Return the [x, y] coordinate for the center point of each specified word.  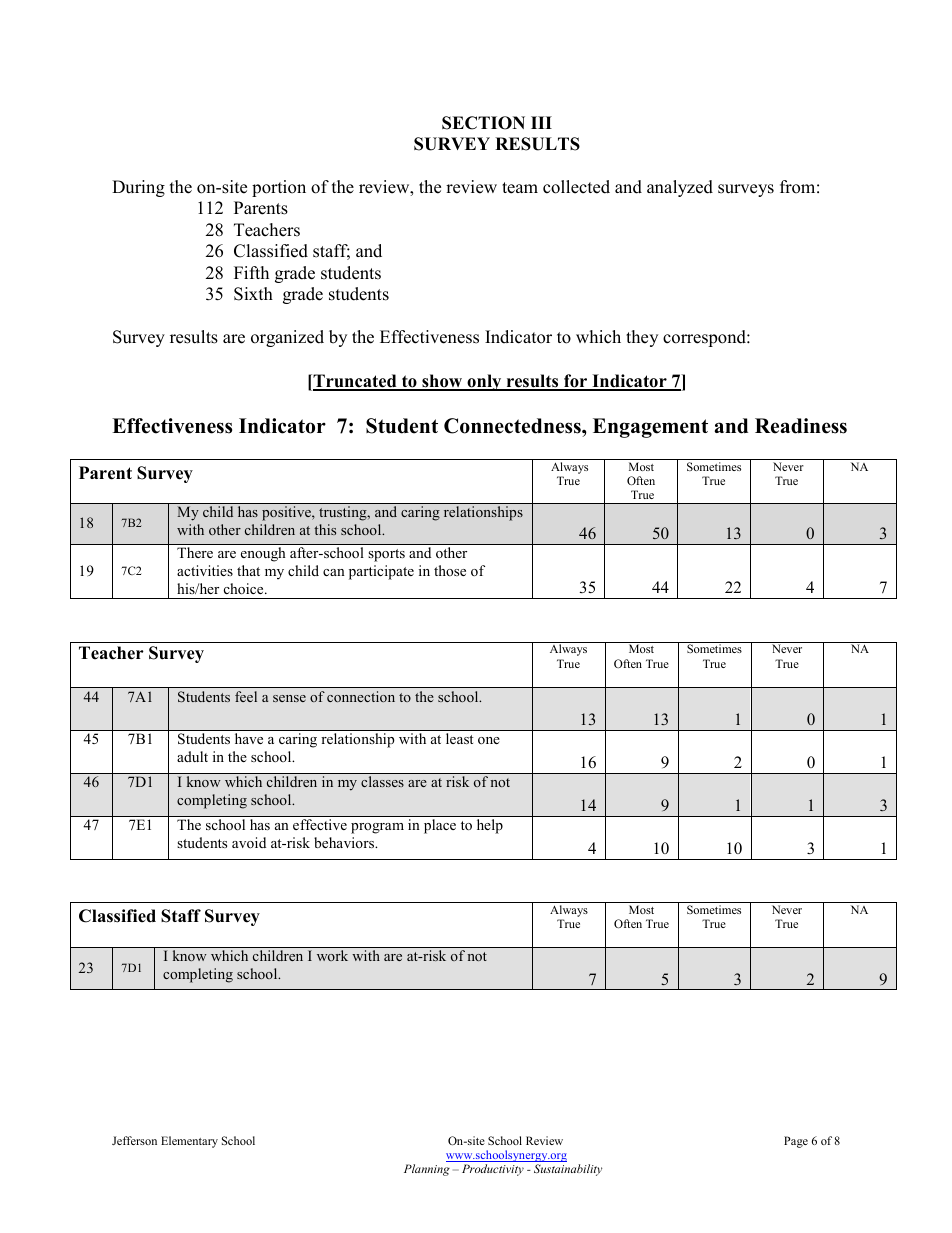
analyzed [680, 188]
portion [279, 188]
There [195, 552]
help [490, 826]
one [489, 740]
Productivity [493, 1170]
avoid [249, 842]
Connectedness [513, 426]
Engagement [650, 428]
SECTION [483, 123]
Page [796, 1142]
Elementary [189, 1142]
